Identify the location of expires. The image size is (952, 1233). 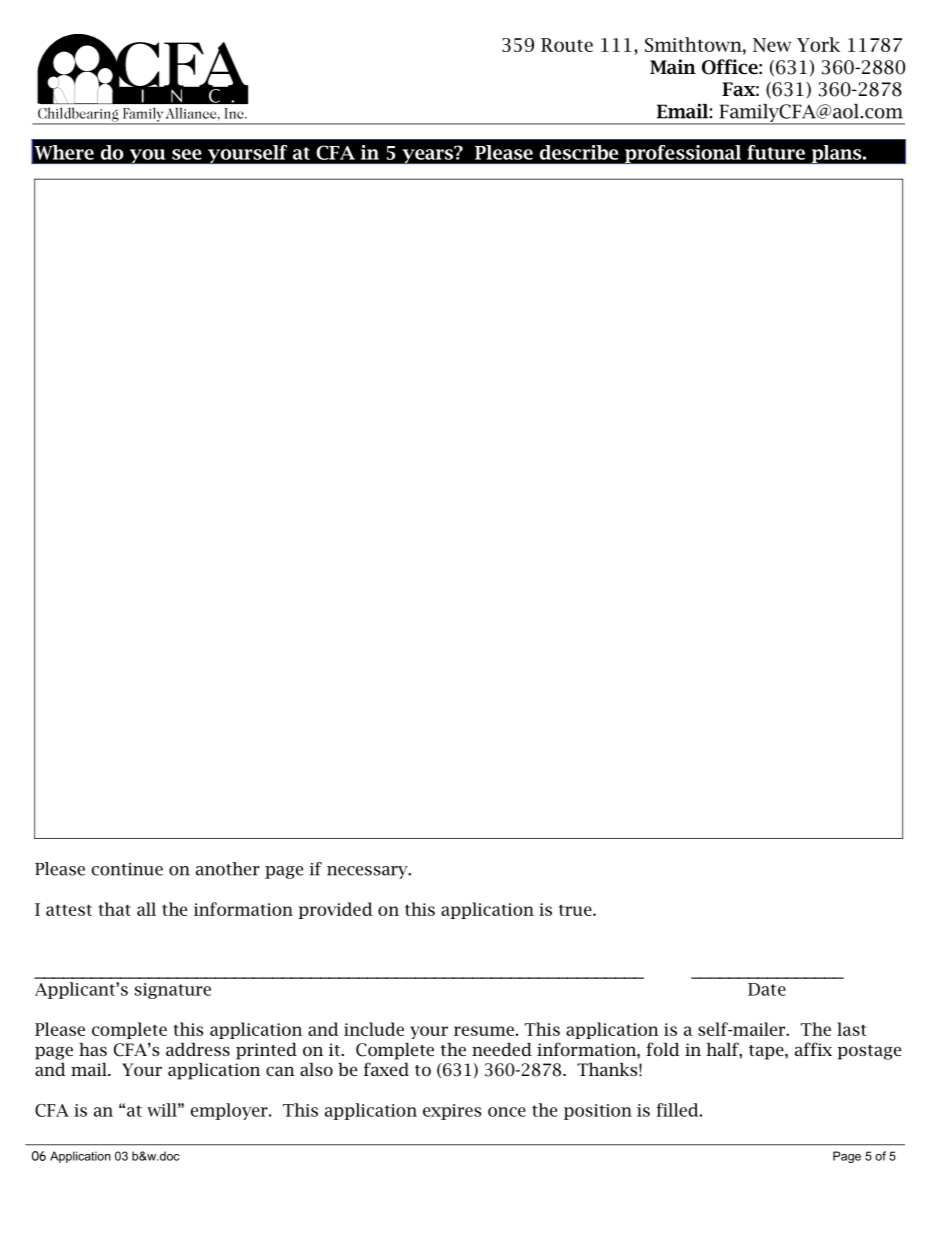
(452, 1112).
